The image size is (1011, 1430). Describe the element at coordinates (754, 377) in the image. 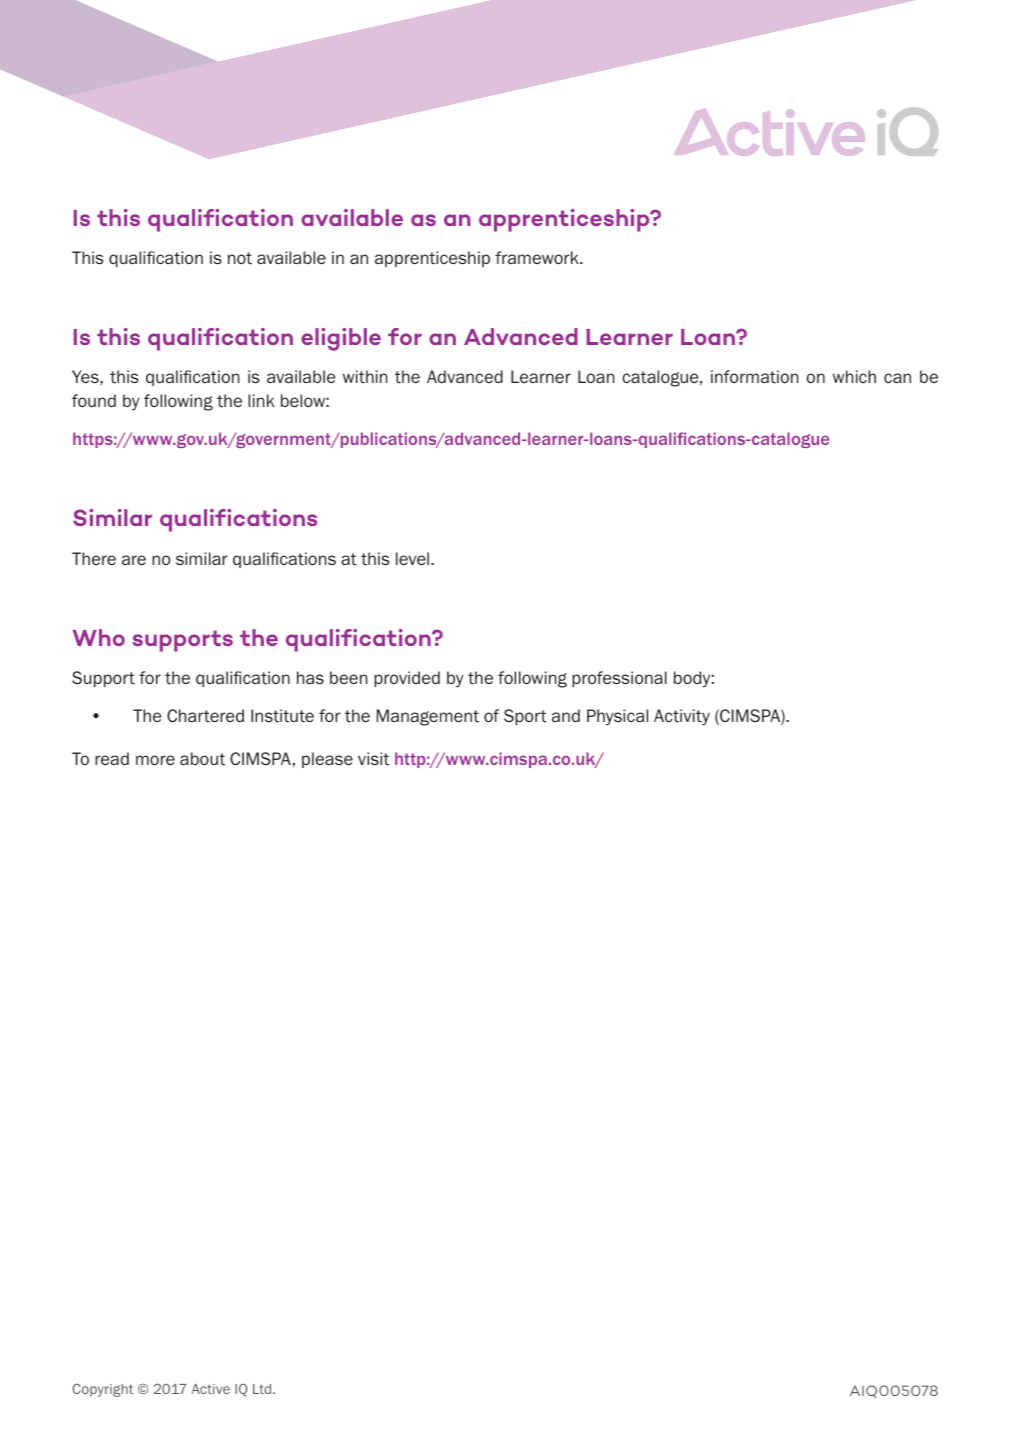

I see `information` at that location.
